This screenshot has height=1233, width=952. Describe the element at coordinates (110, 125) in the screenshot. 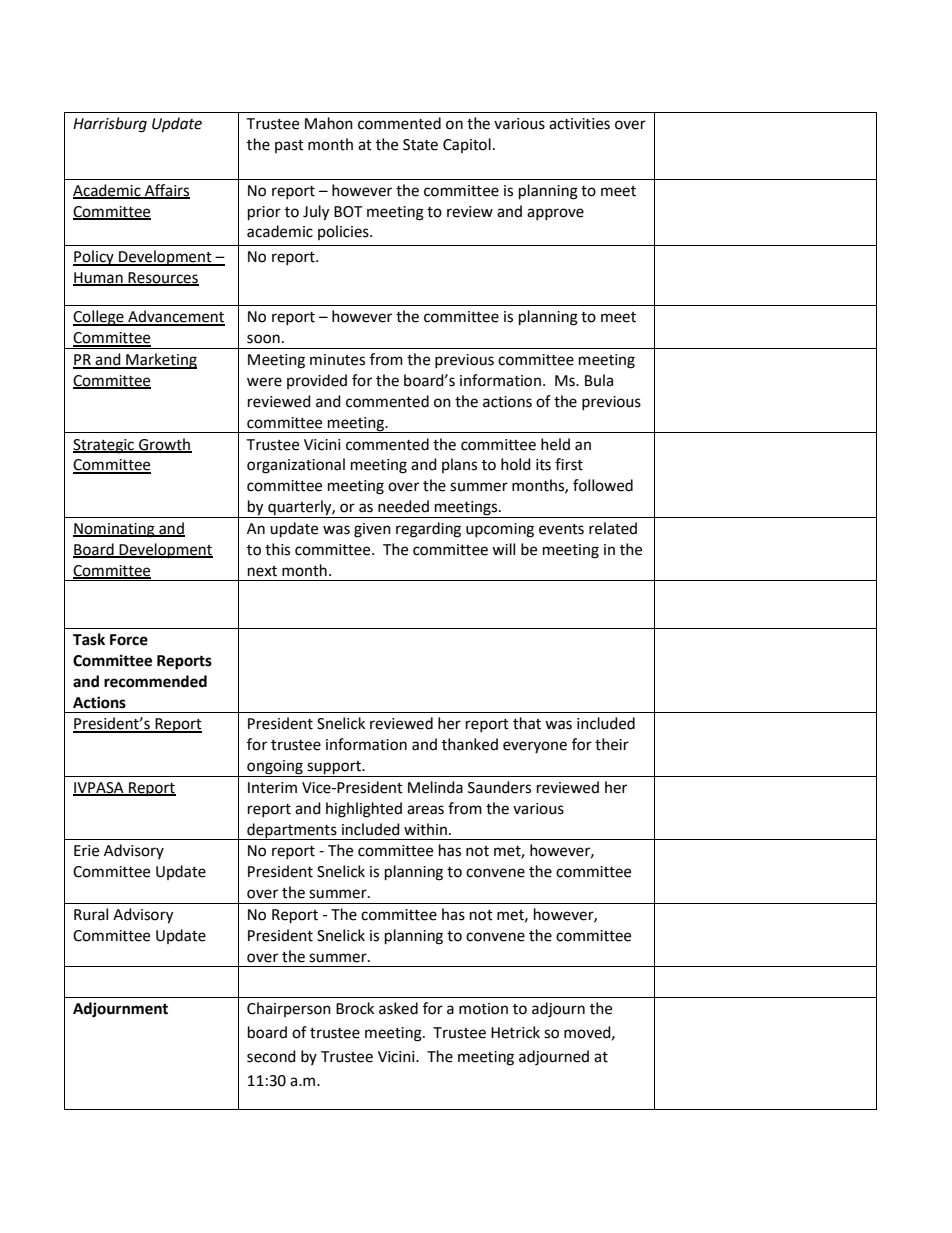

I see `Harrisburg` at that location.
